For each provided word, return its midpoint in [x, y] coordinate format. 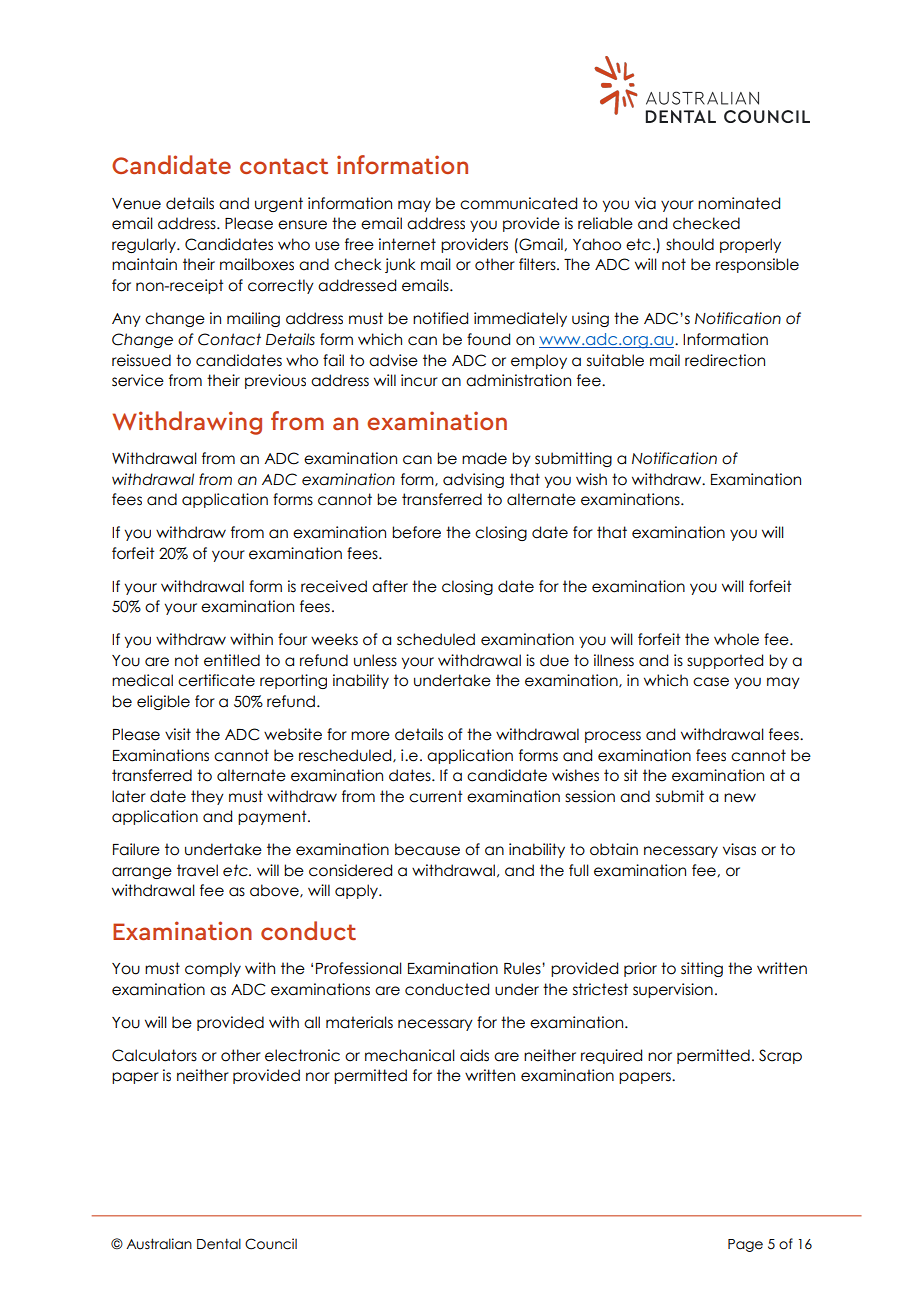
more [370, 736]
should [690, 244]
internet [407, 244]
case [711, 682]
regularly [145, 245]
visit [178, 734]
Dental [219, 1244]
